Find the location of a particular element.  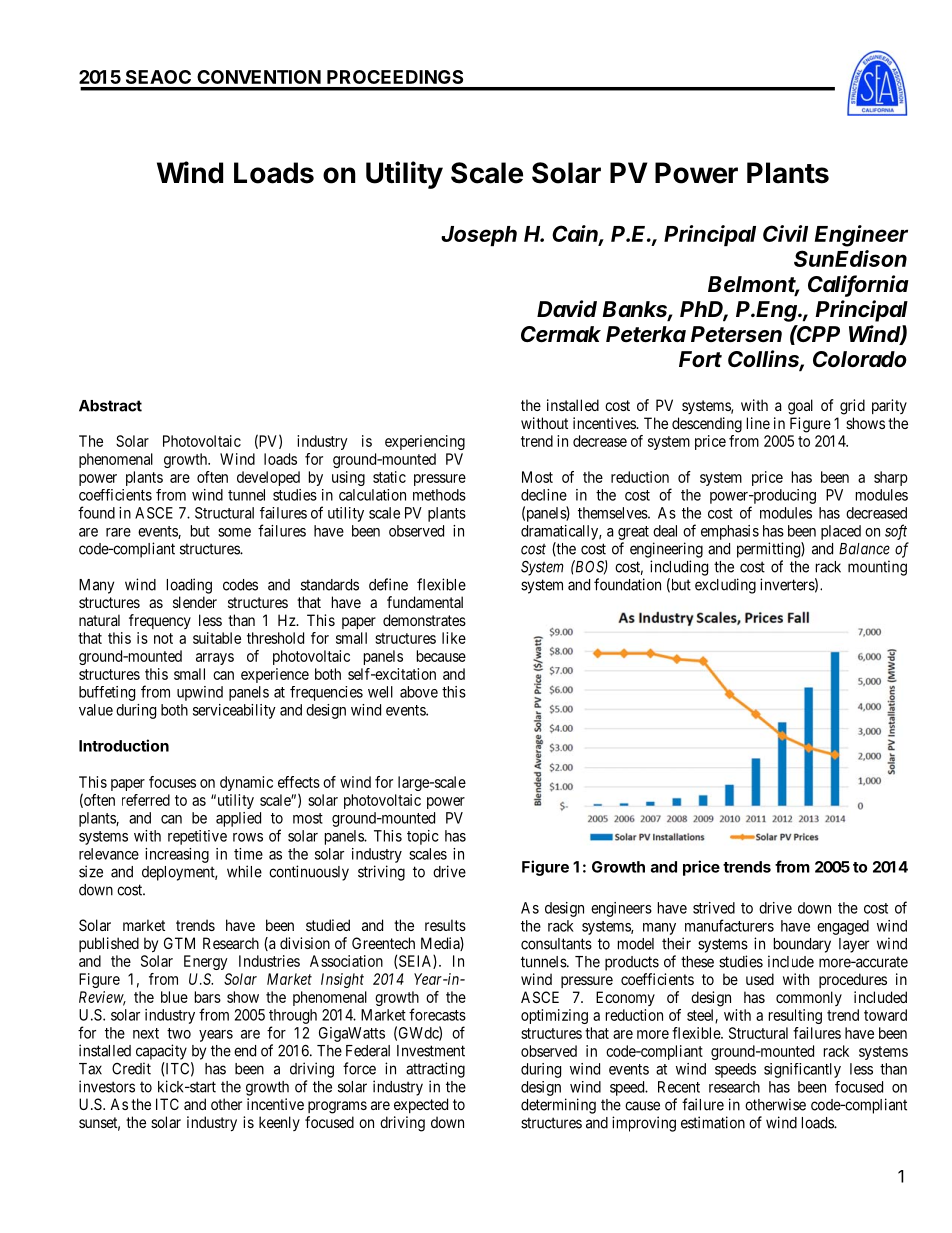

Abstract is located at coordinates (110, 406).
